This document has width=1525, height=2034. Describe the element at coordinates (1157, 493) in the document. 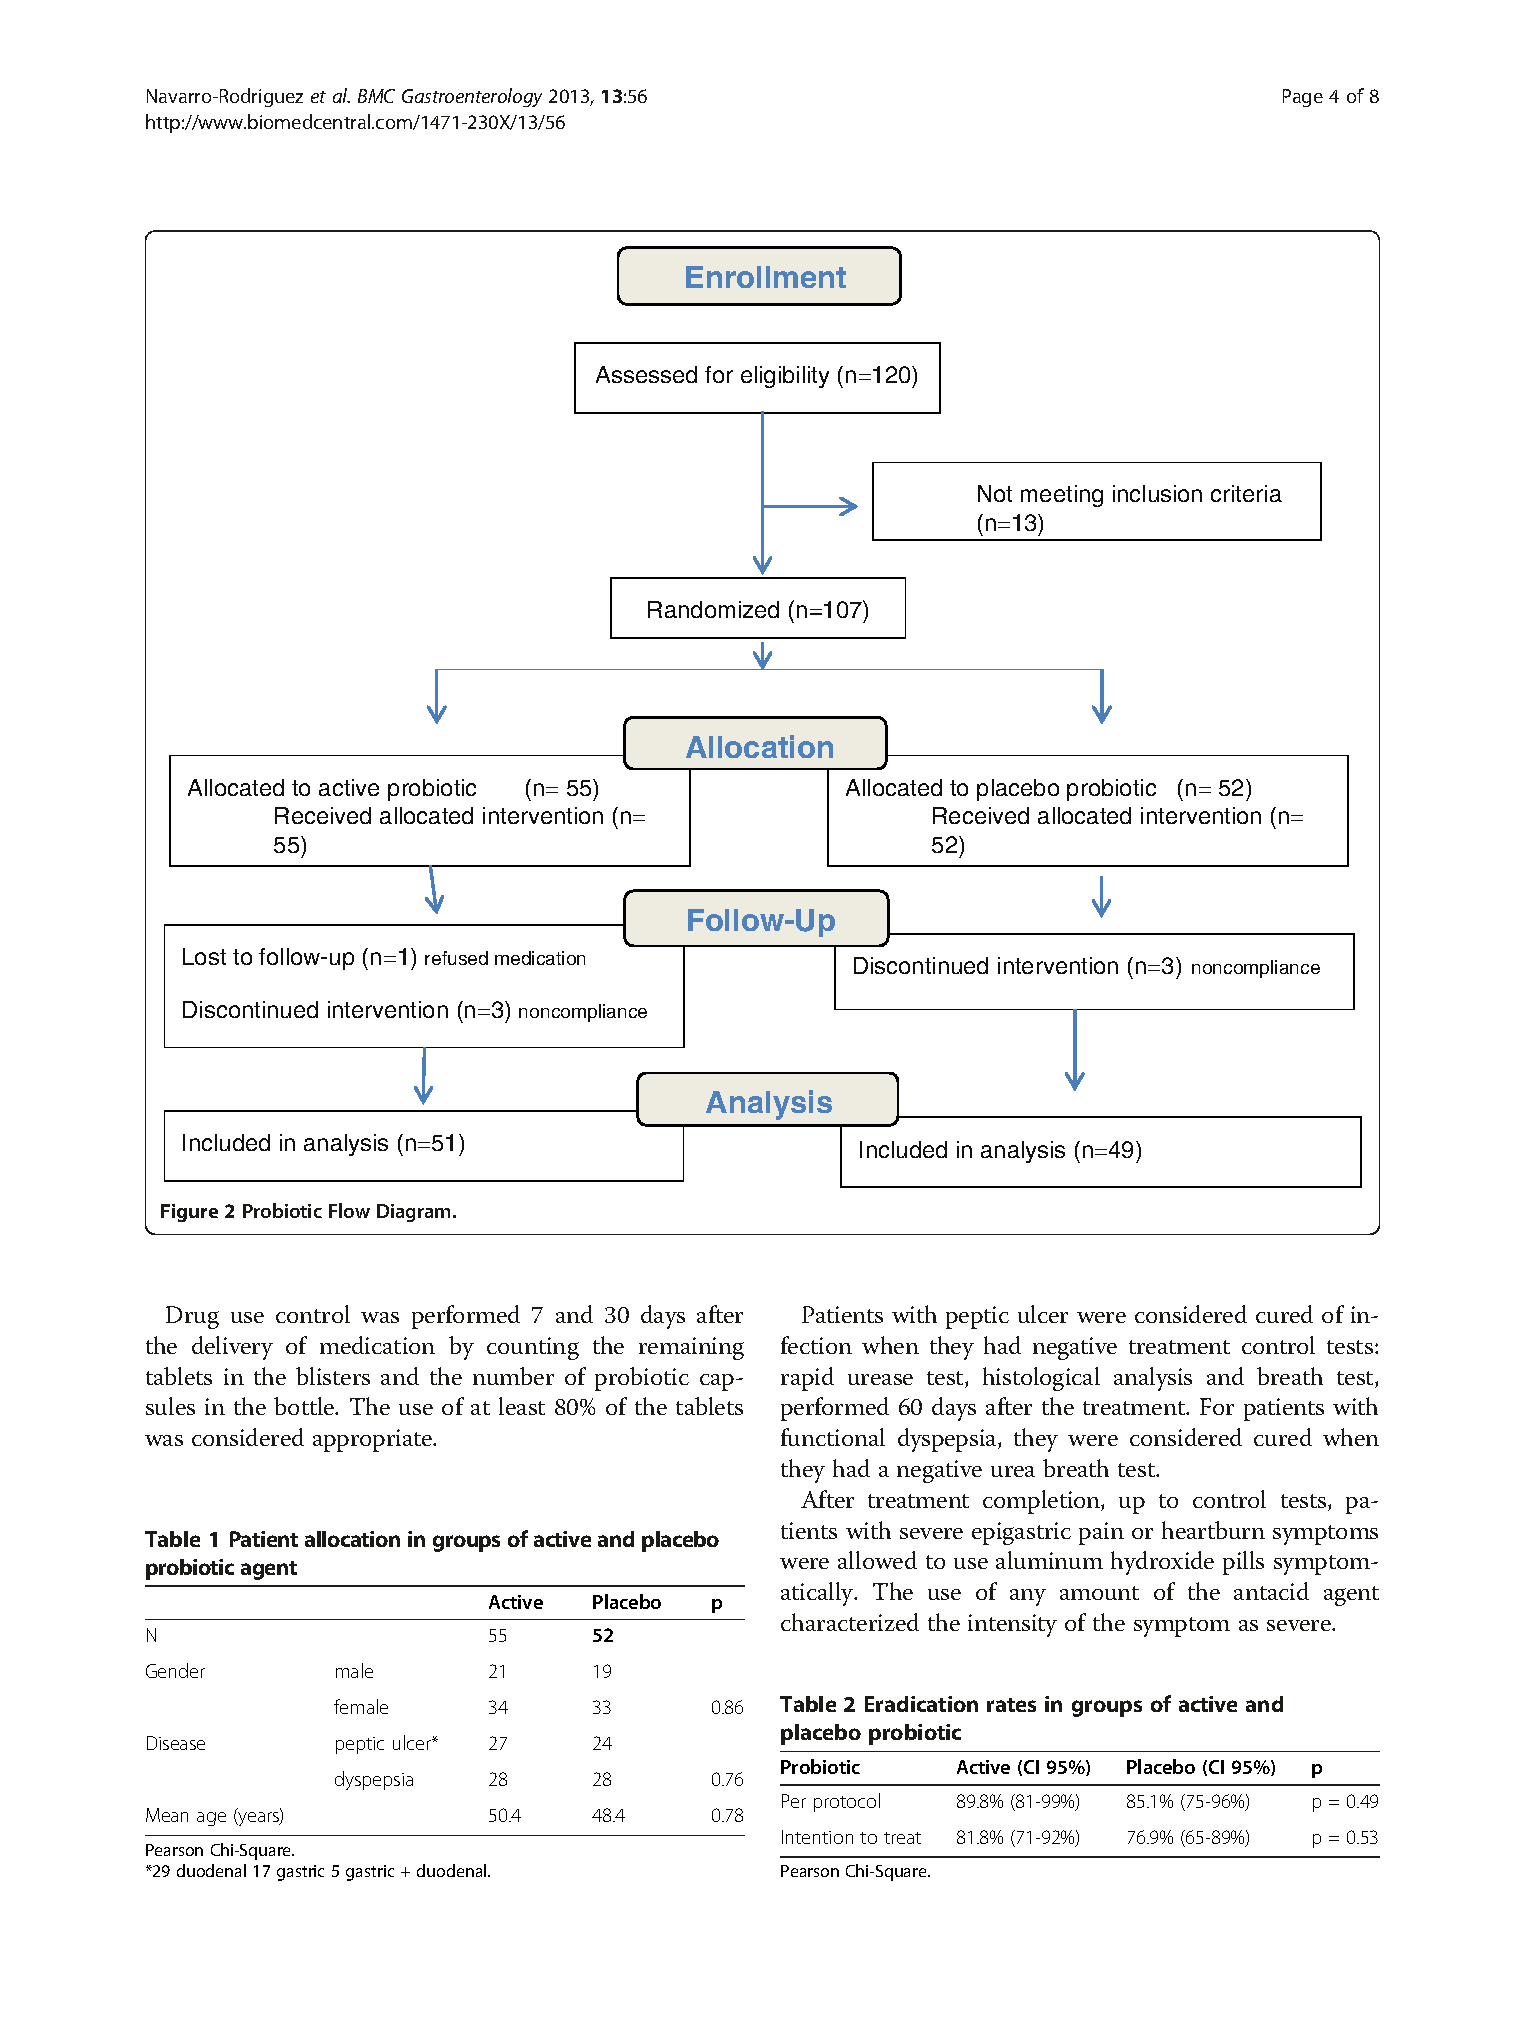

I see `inclusion` at that location.
